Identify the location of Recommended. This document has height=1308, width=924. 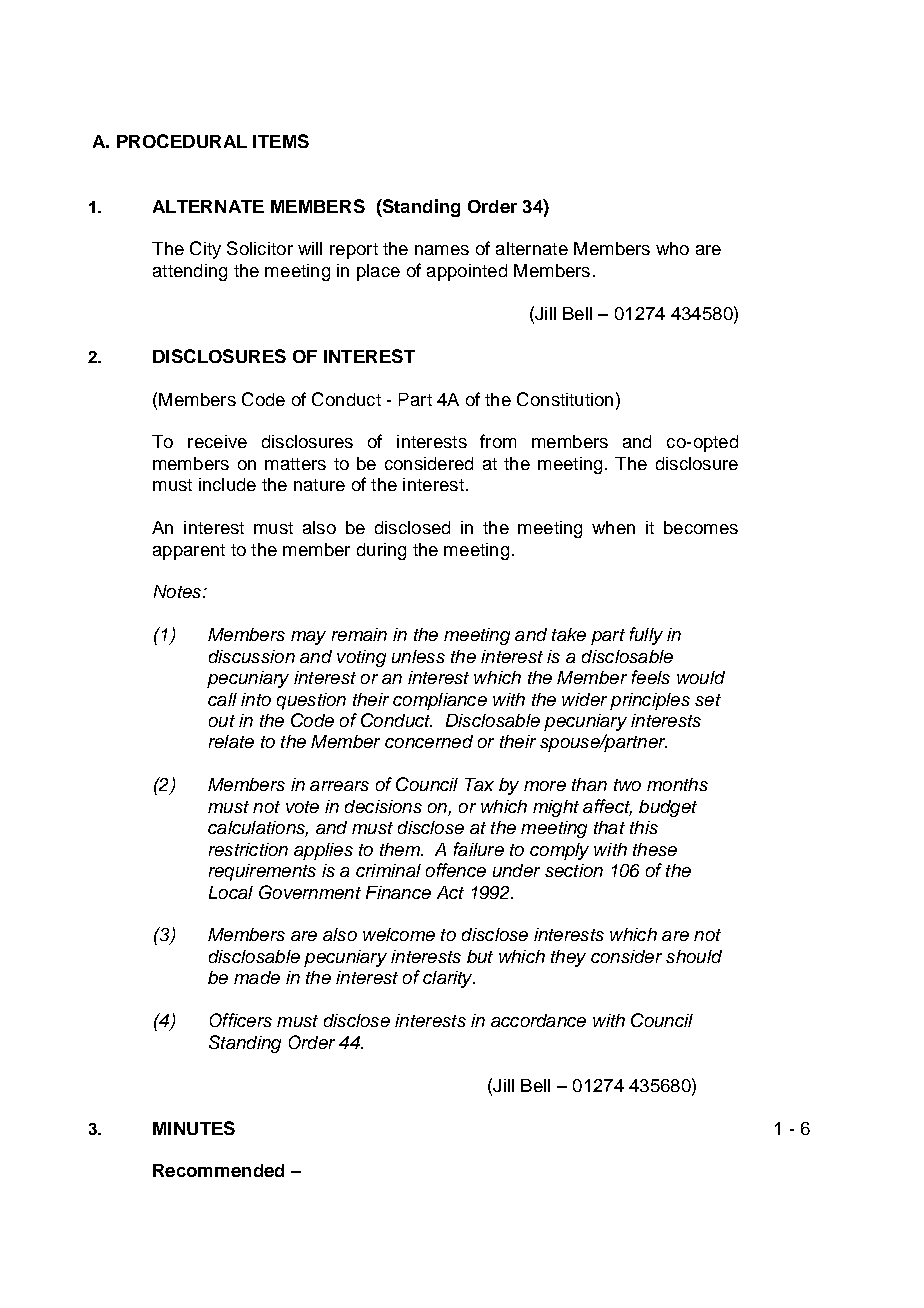
(218, 1170).
